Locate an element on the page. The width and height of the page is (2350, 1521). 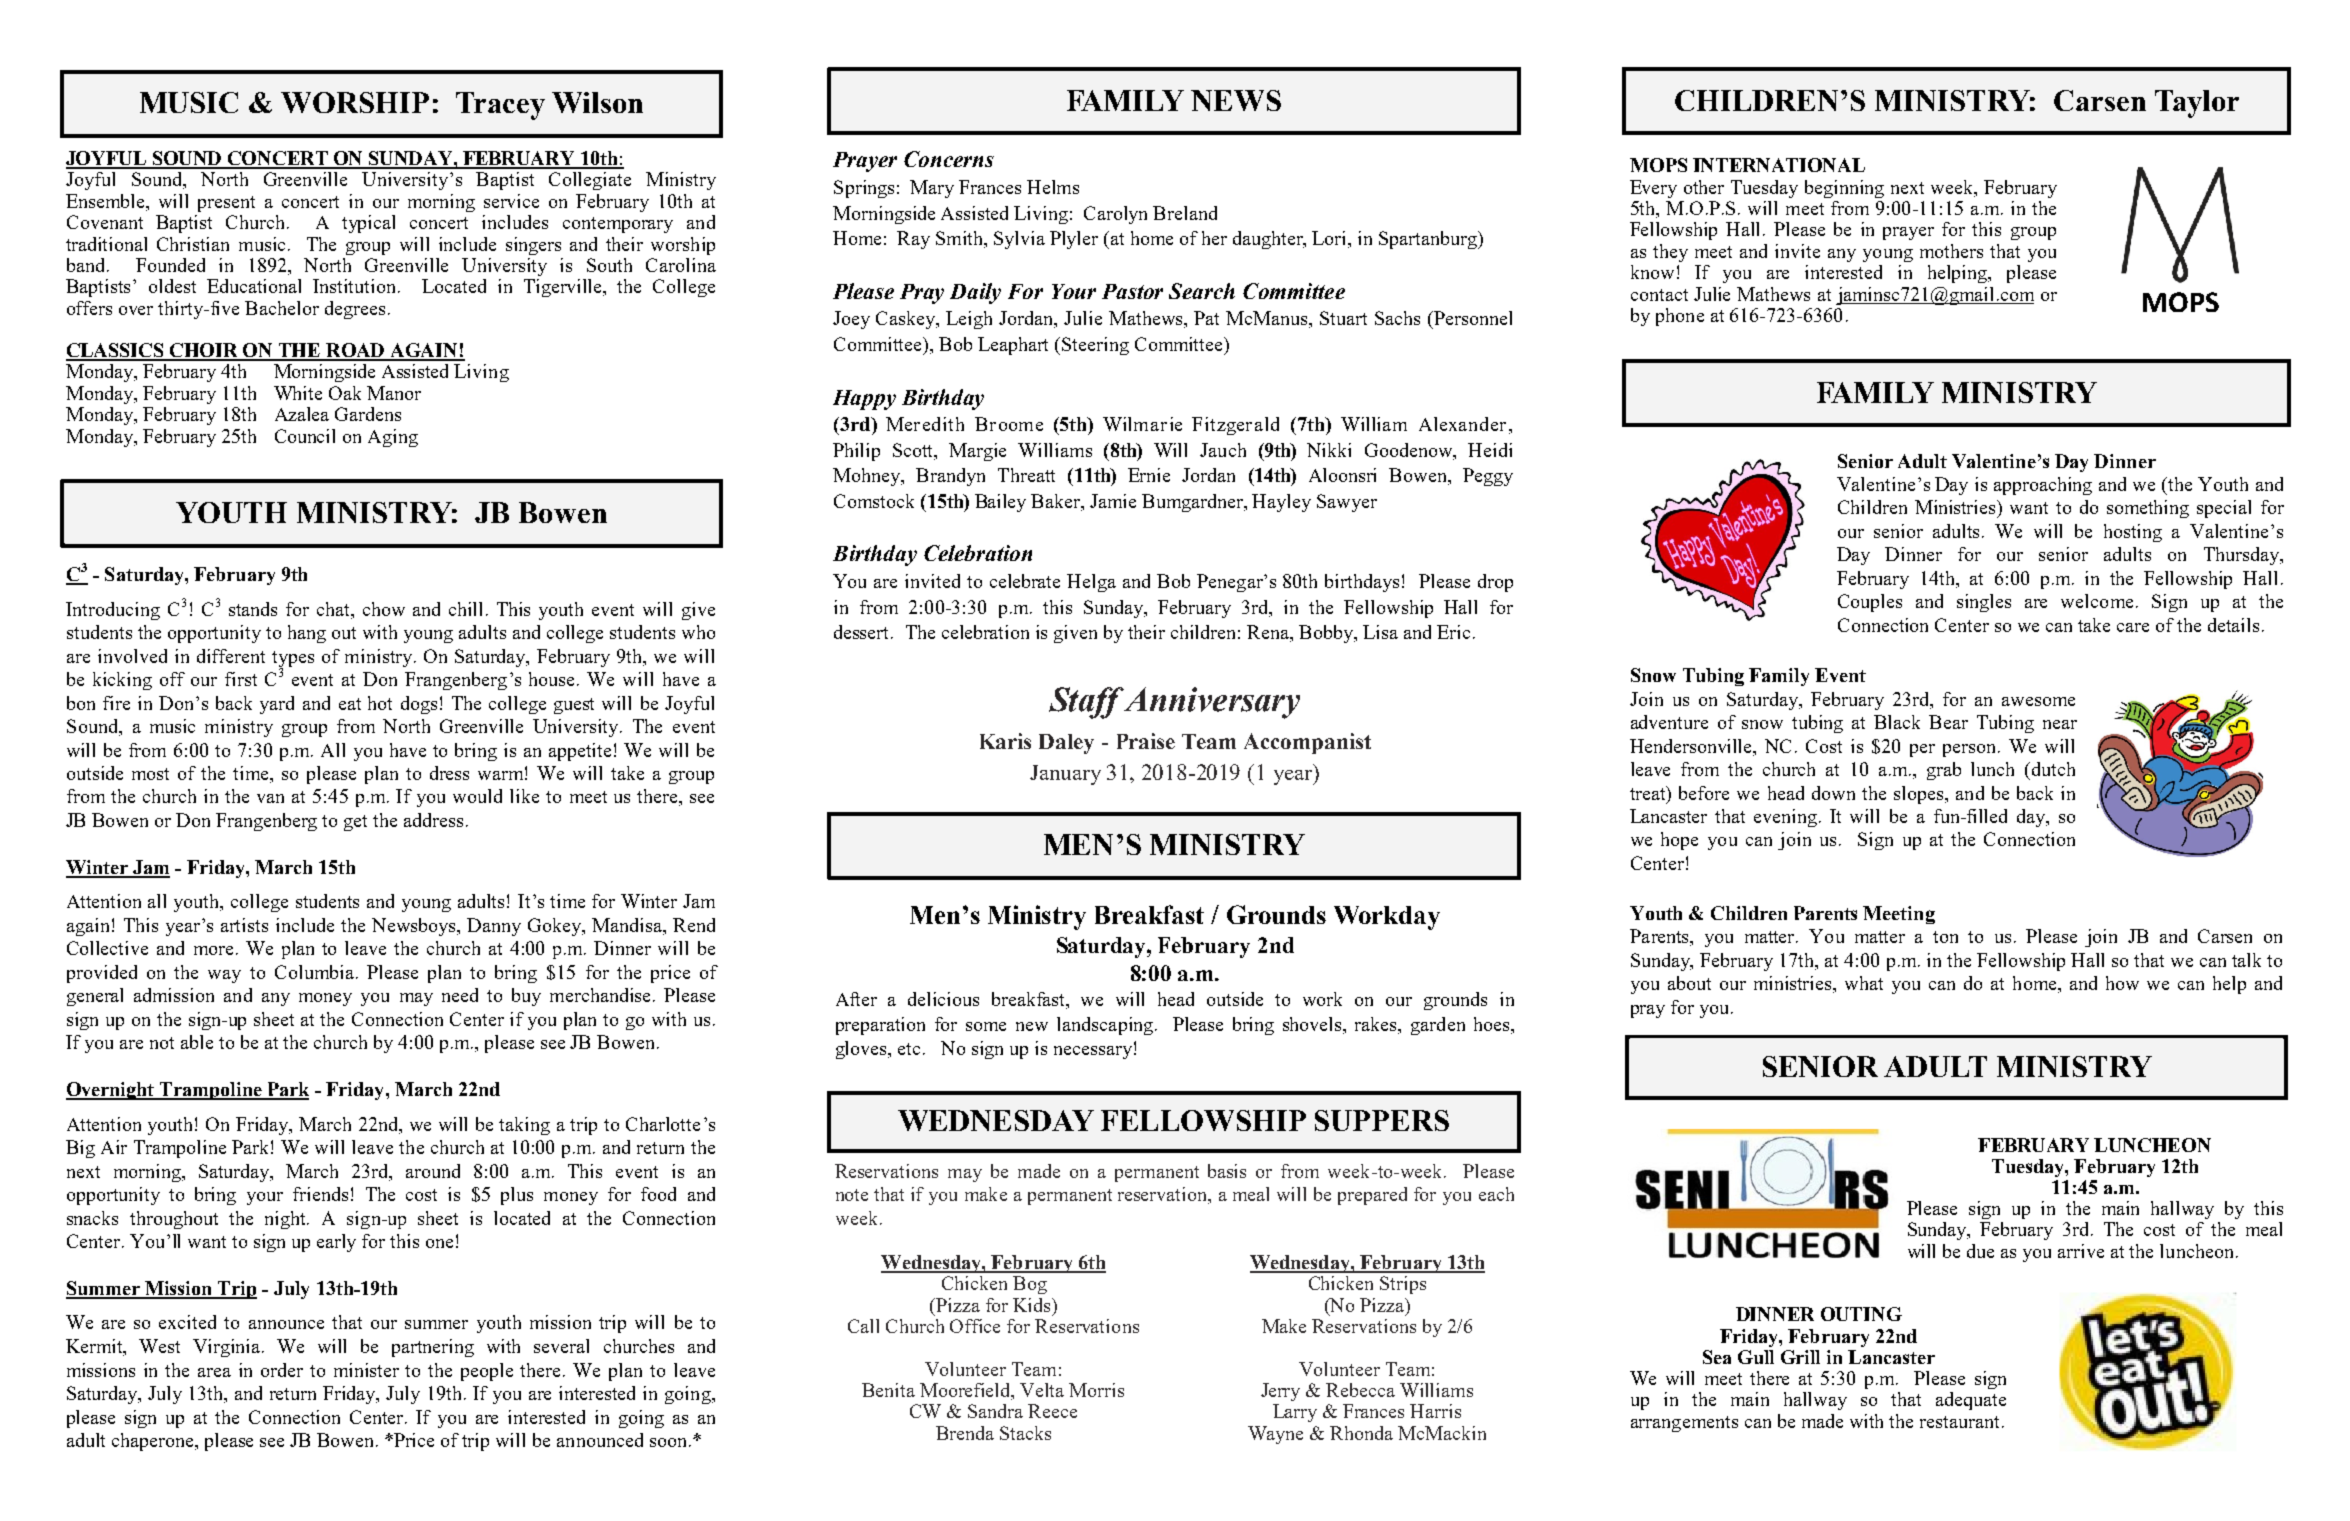
Tracey is located at coordinates (500, 106).
